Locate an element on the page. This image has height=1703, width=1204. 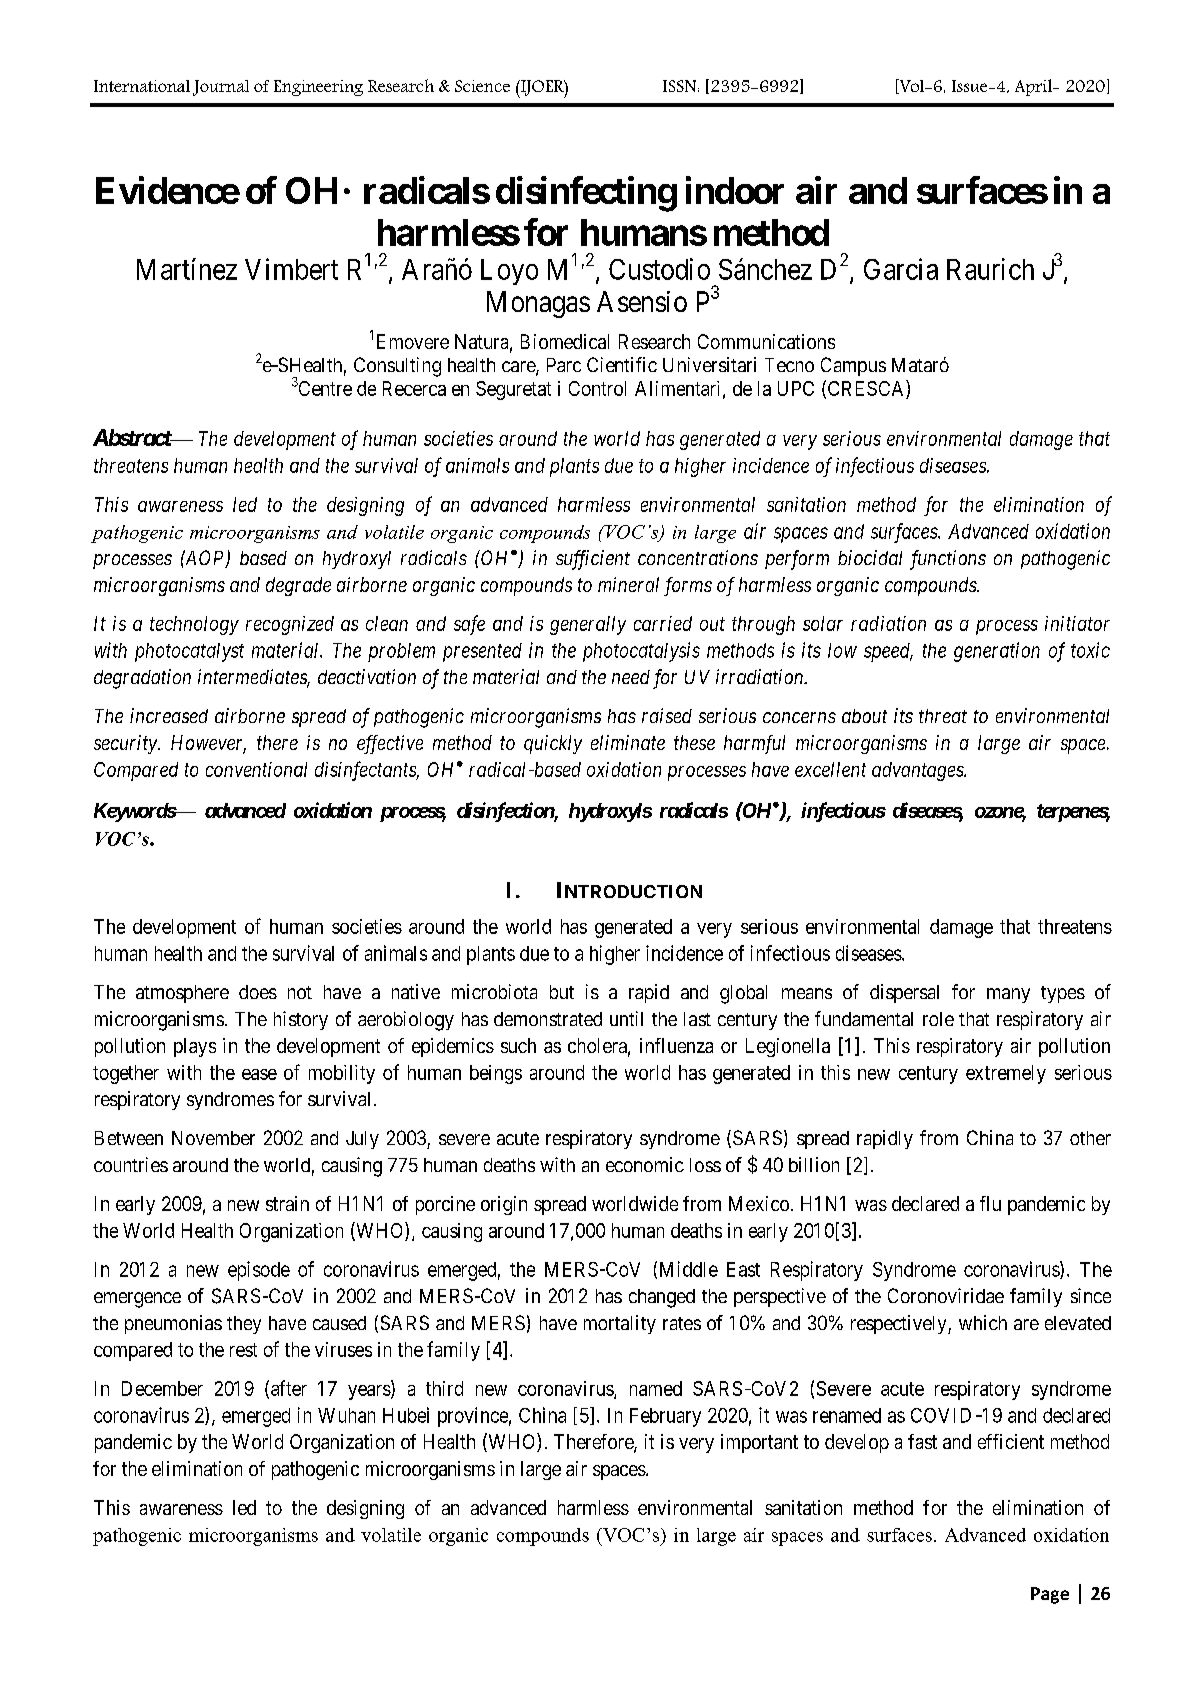
advantages is located at coordinates (919, 771).
